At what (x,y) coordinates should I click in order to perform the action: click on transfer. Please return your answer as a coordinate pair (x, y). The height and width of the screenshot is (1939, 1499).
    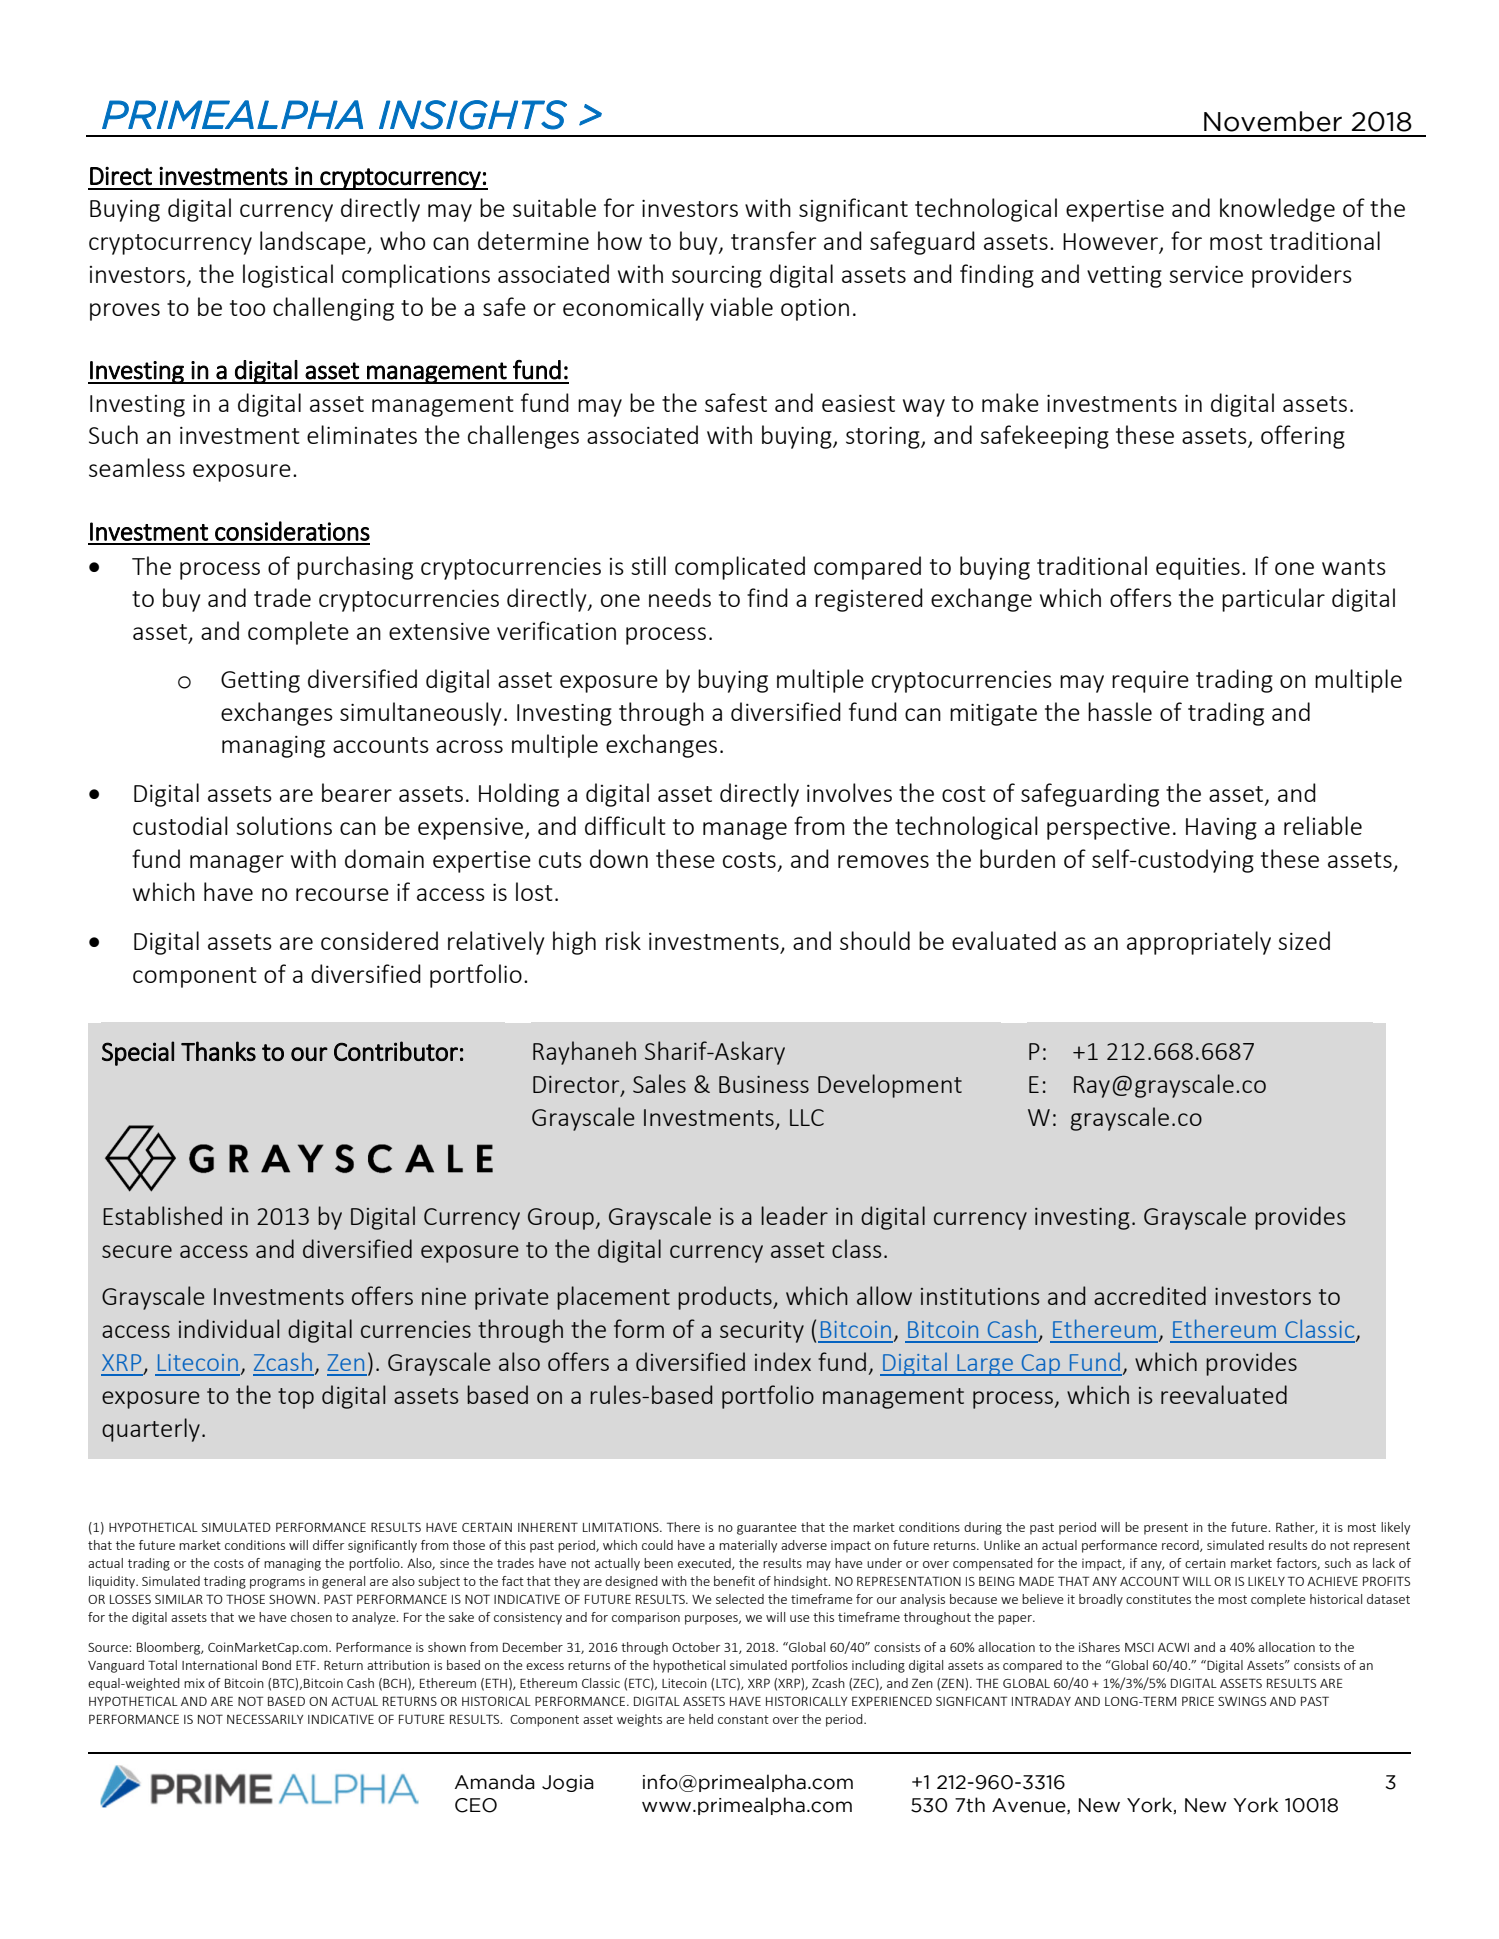
    Looking at the image, I should click on (774, 240).
